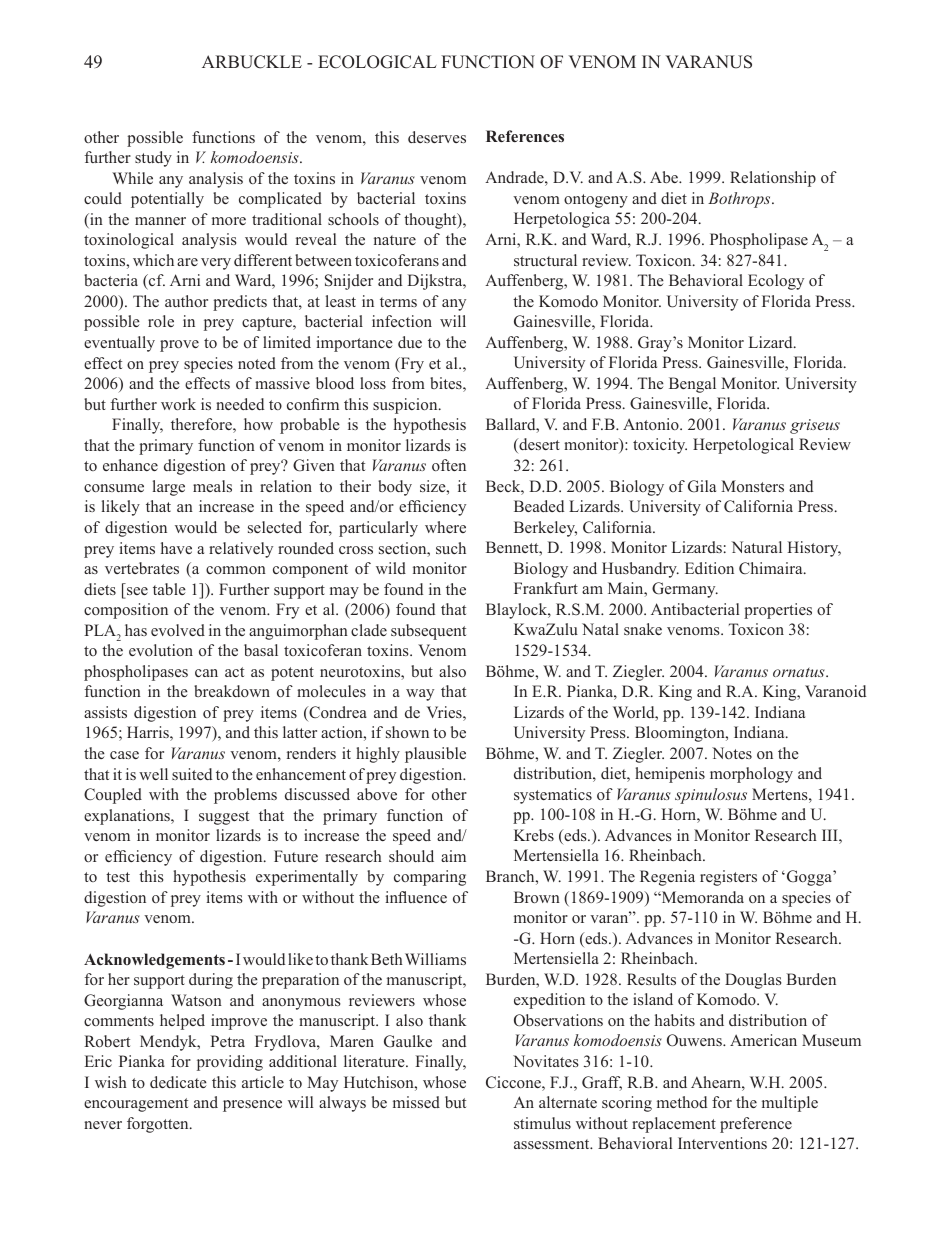 This screenshot has height=1233, width=952. I want to click on plausible, so click(435, 755).
